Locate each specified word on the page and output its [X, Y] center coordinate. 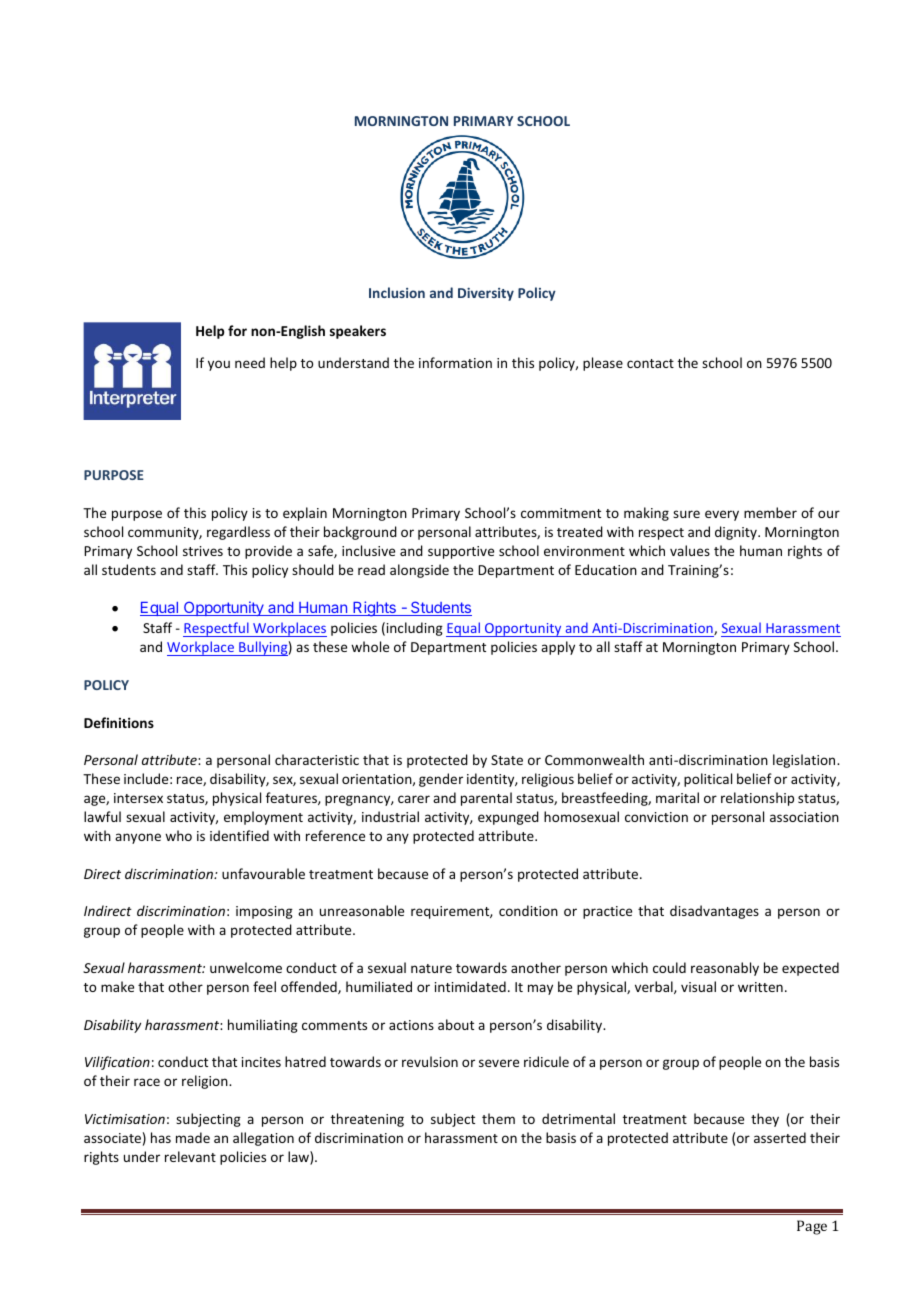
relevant [190, 1156]
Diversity [486, 294]
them [498, 1118]
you [219, 365]
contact [650, 363]
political [708, 780]
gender [441, 780]
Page [812, 1227]
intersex [138, 798]
